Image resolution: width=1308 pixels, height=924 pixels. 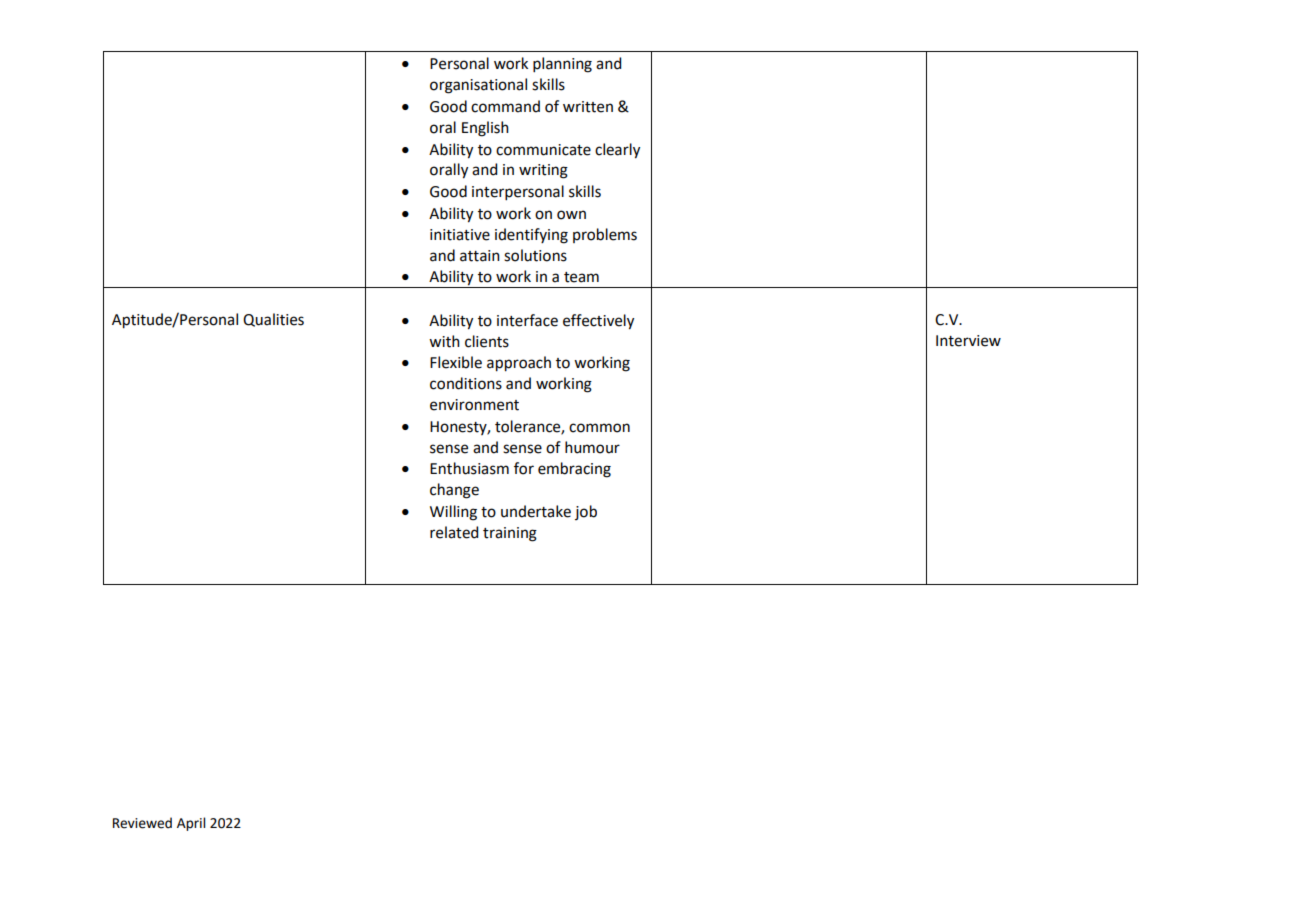 I want to click on training, so click(x=510, y=534).
